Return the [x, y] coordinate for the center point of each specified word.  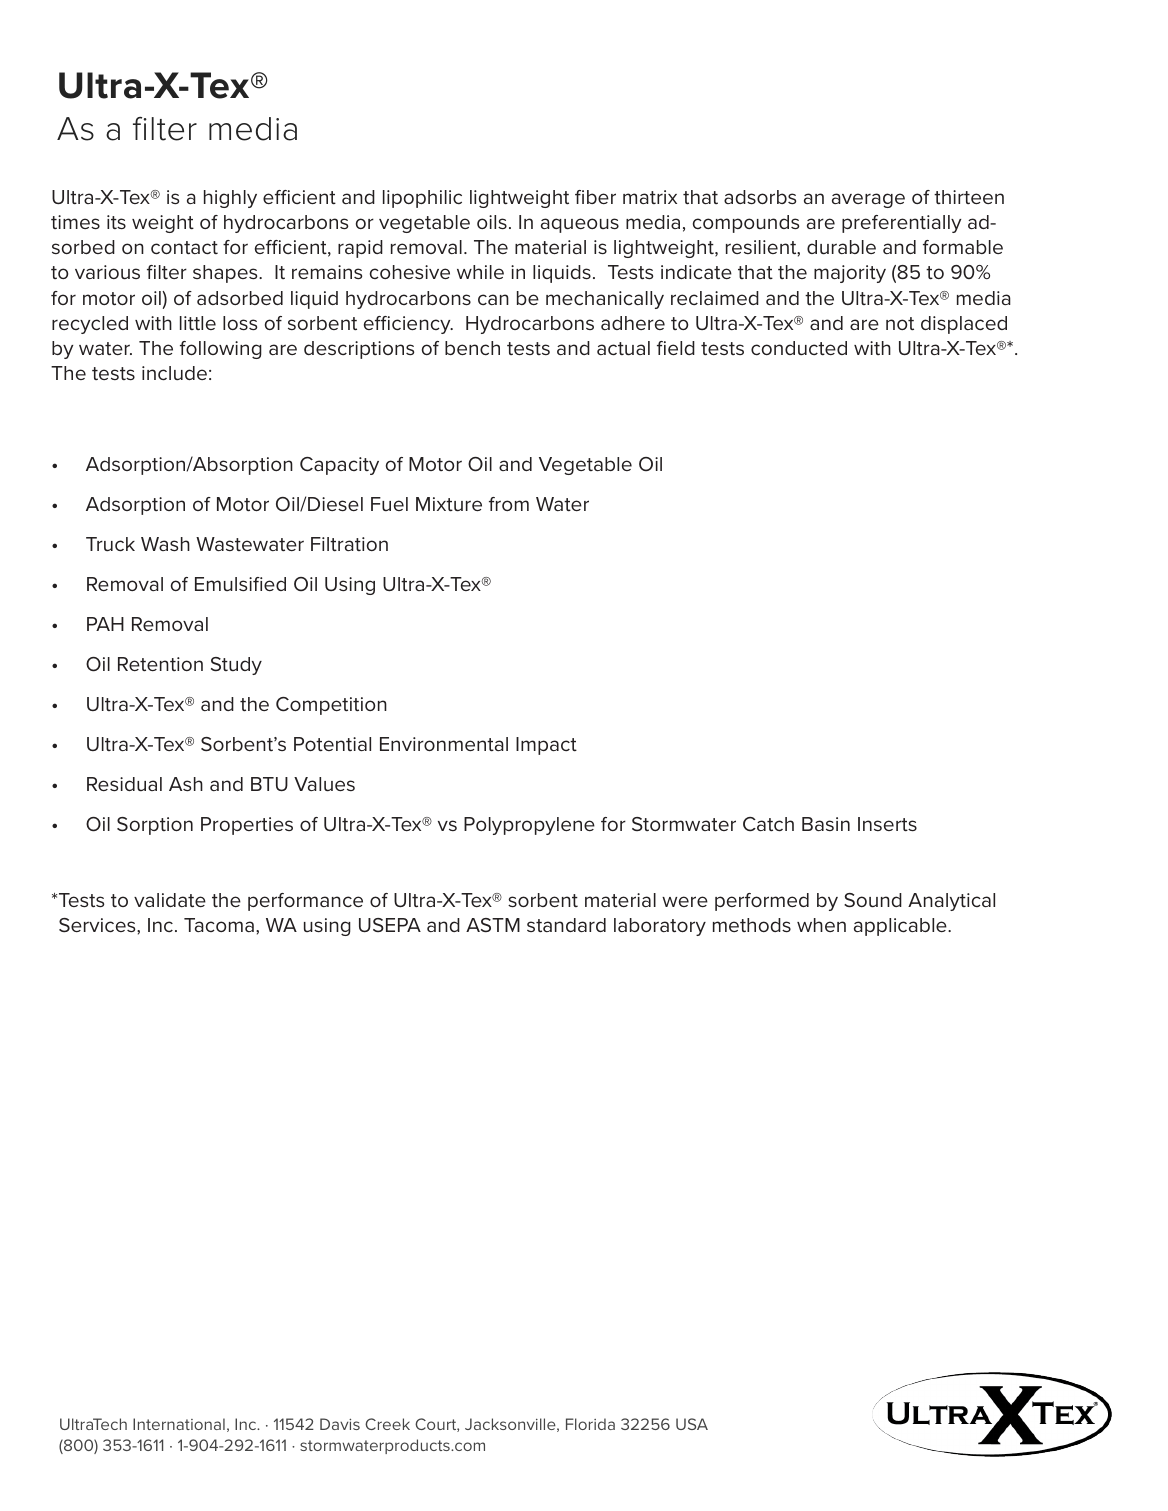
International [179, 1424]
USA [692, 1424]
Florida [590, 1424]
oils [492, 222]
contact [184, 247]
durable [841, 247]
